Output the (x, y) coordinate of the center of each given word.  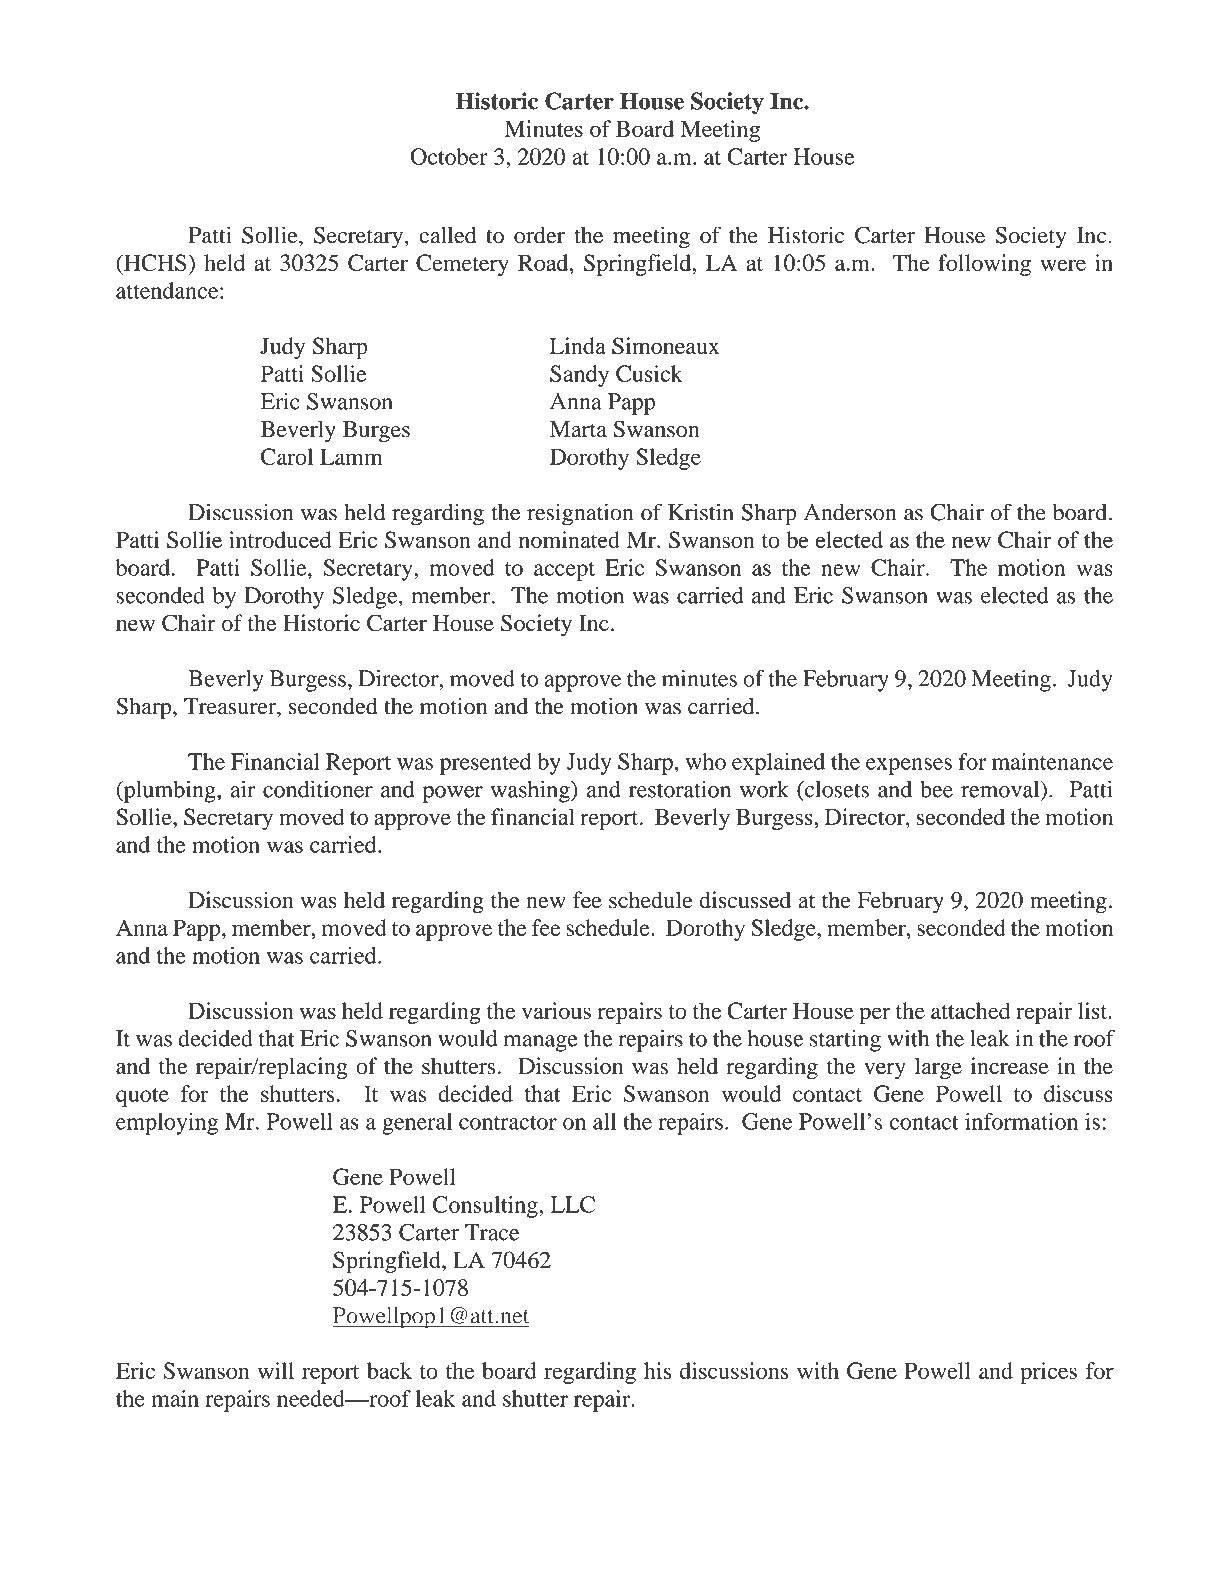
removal (1001, 789)
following (984, 265)
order (539, 235)
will (276, 1370)
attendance (168, 290)
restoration (680, 789)
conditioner (318, 789)
